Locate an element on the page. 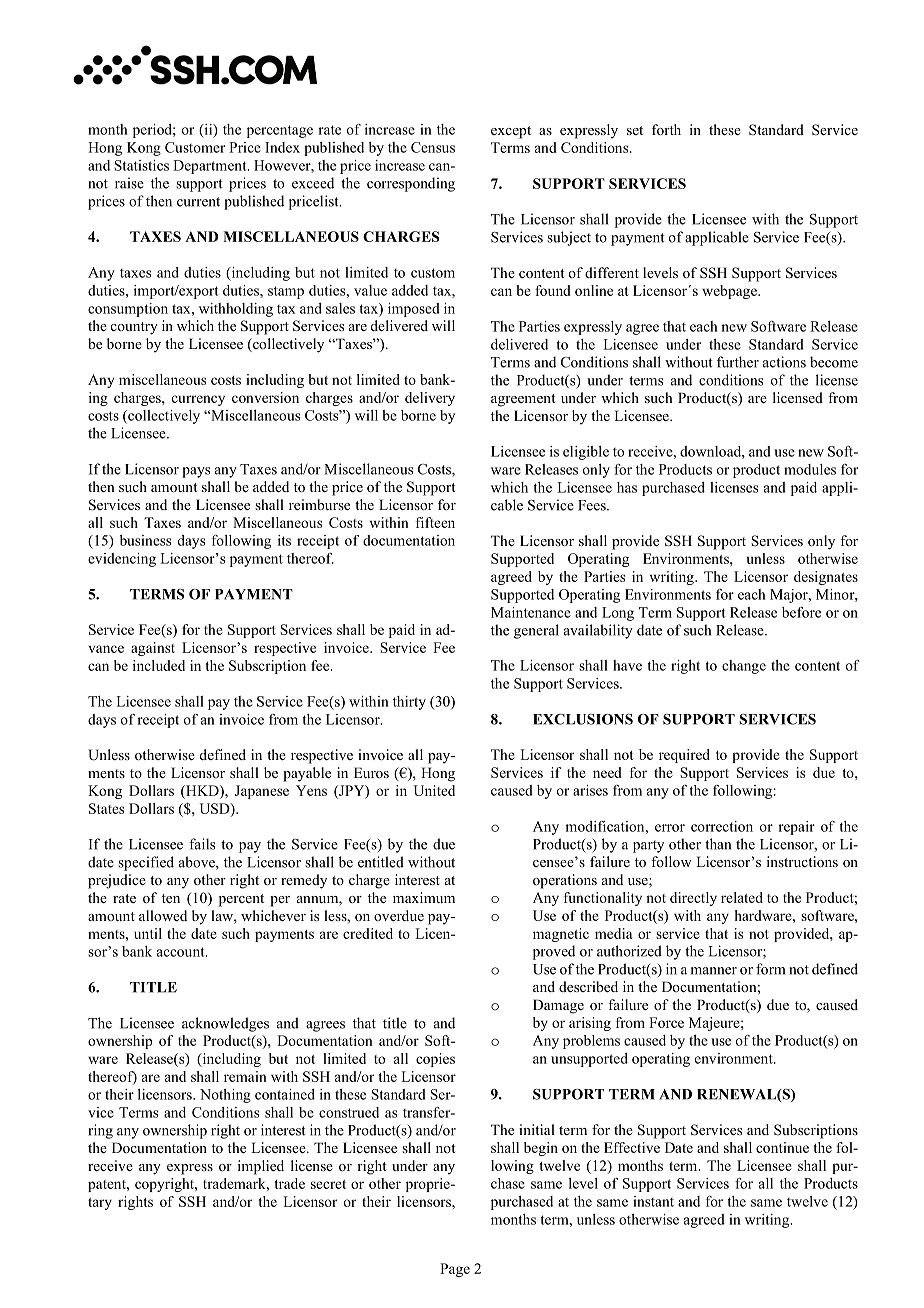 This page has width=924, height=1308. thirty is located at coordinates (409, 703).
